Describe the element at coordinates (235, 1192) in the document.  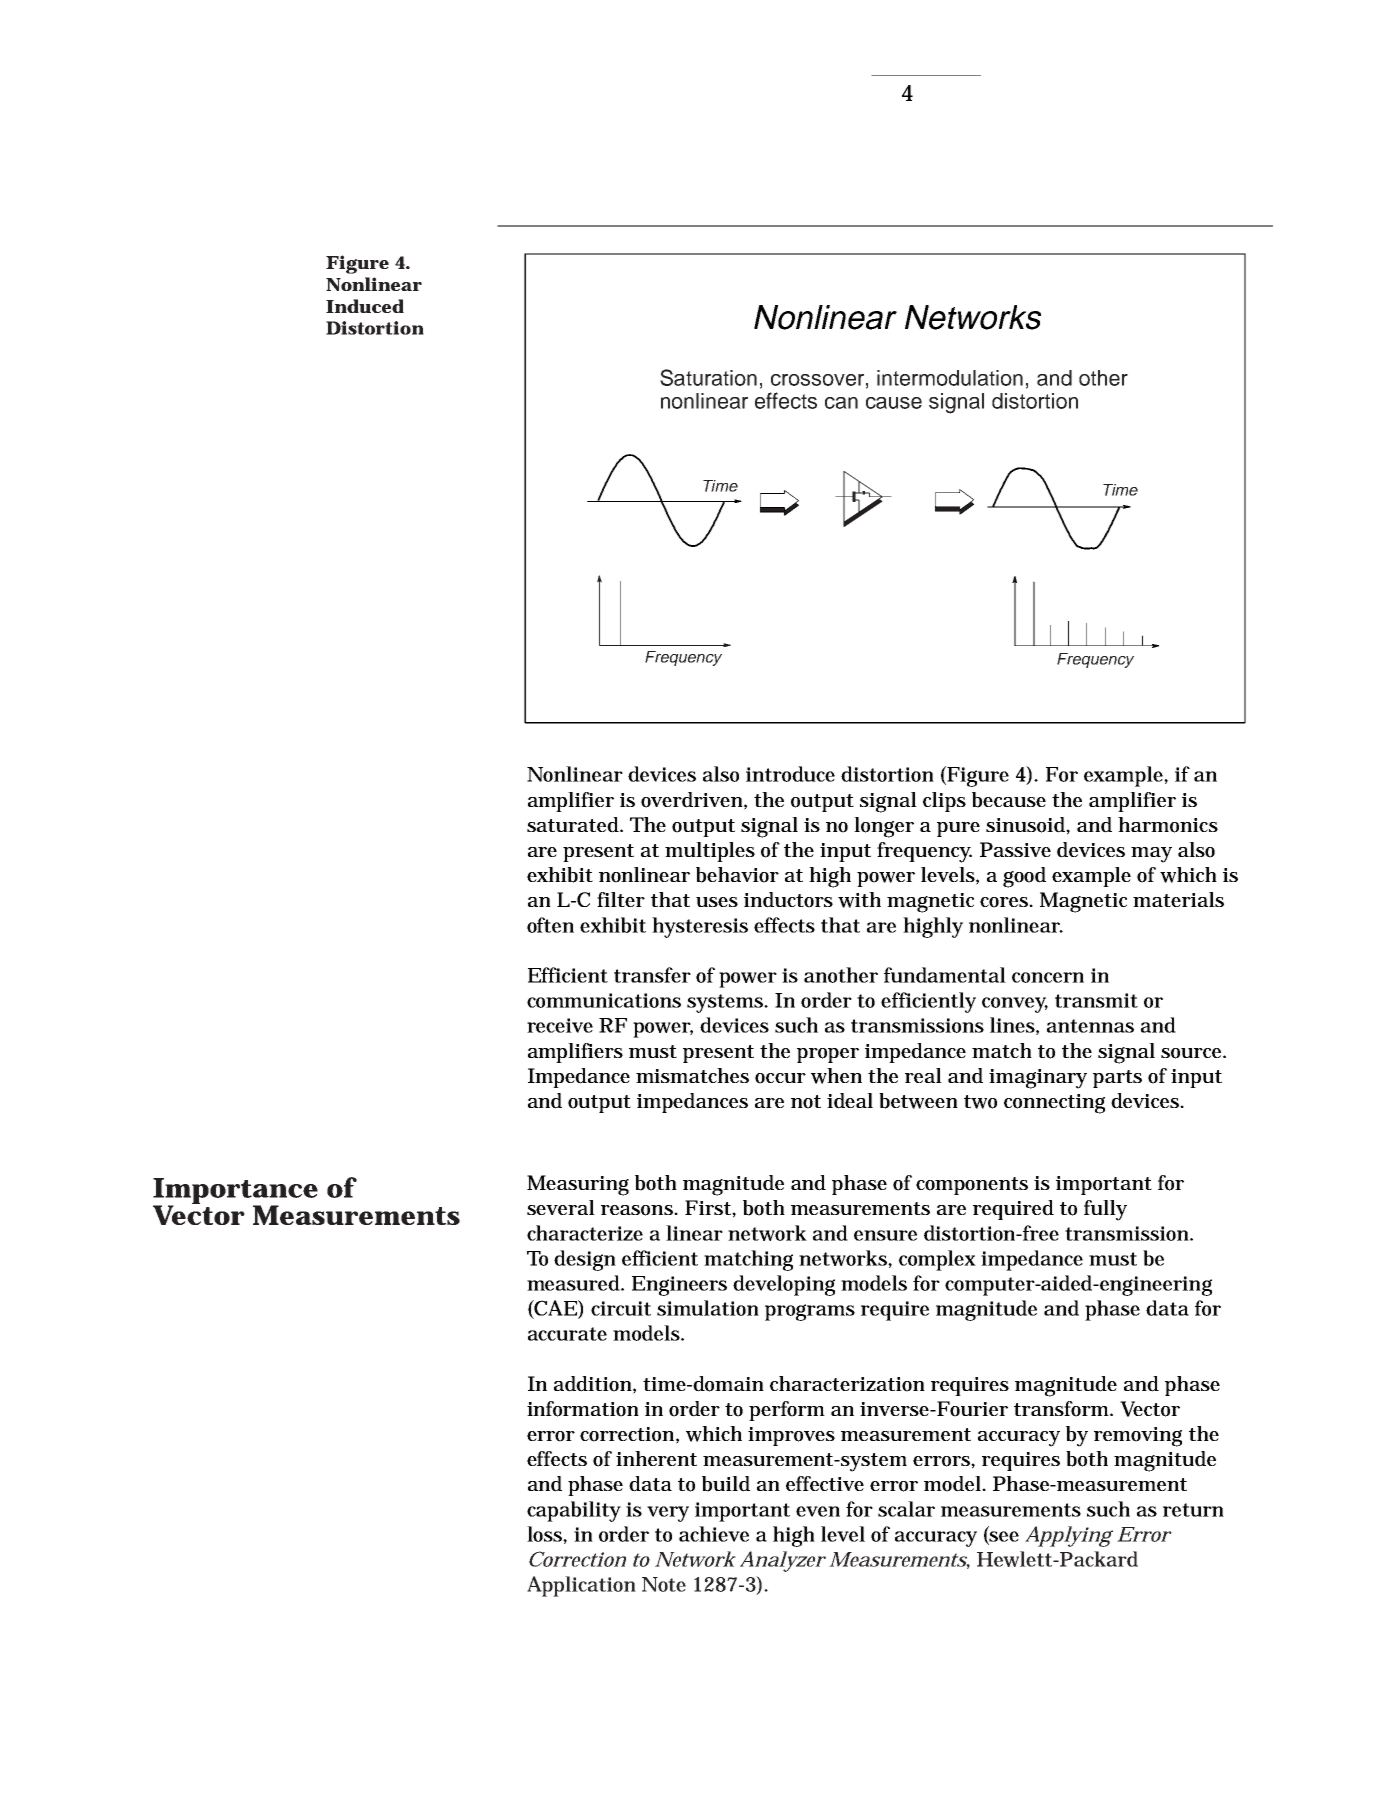
I see `Importance` at that location.
